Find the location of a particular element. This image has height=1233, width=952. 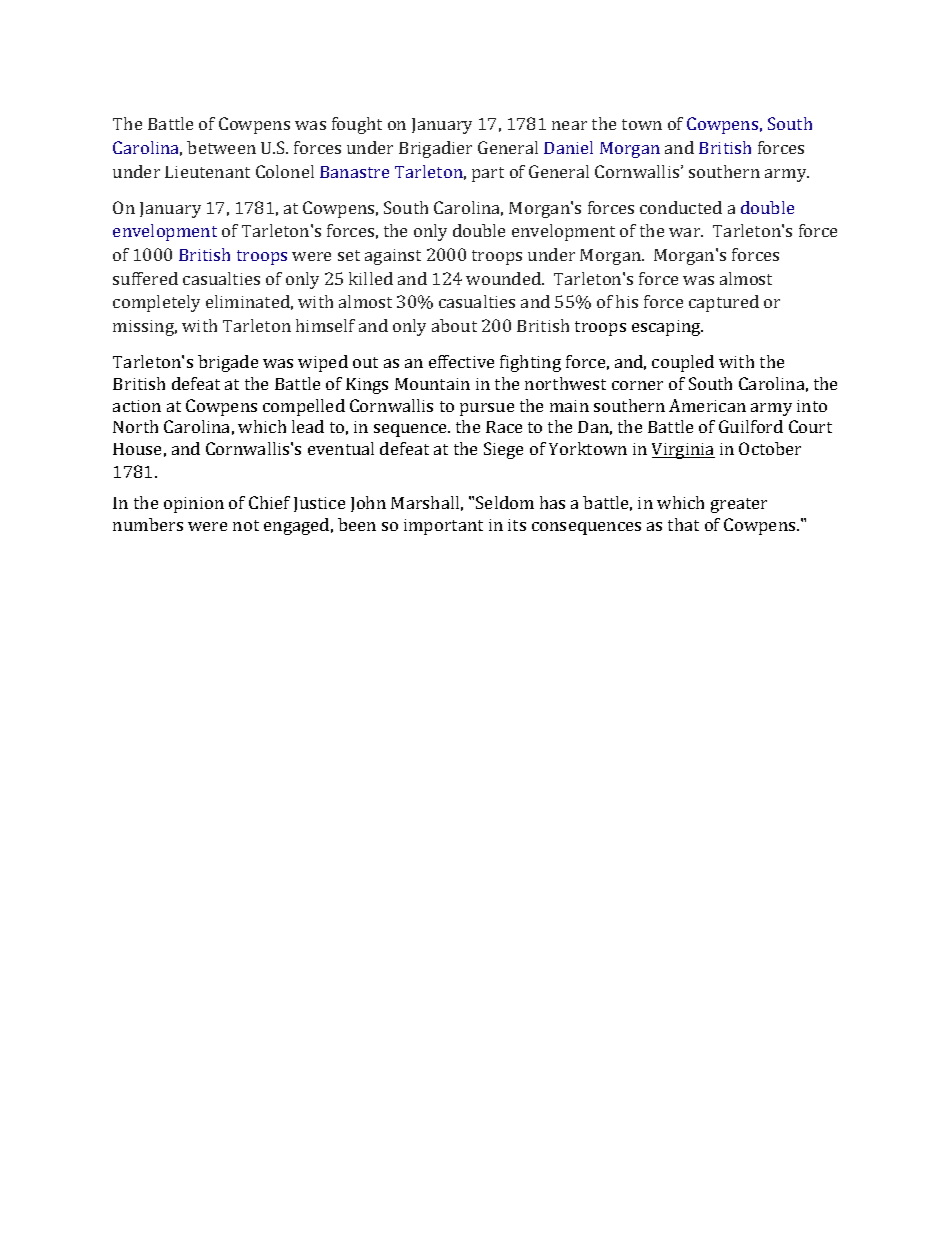

captured is located at coordinates (724, 303).
